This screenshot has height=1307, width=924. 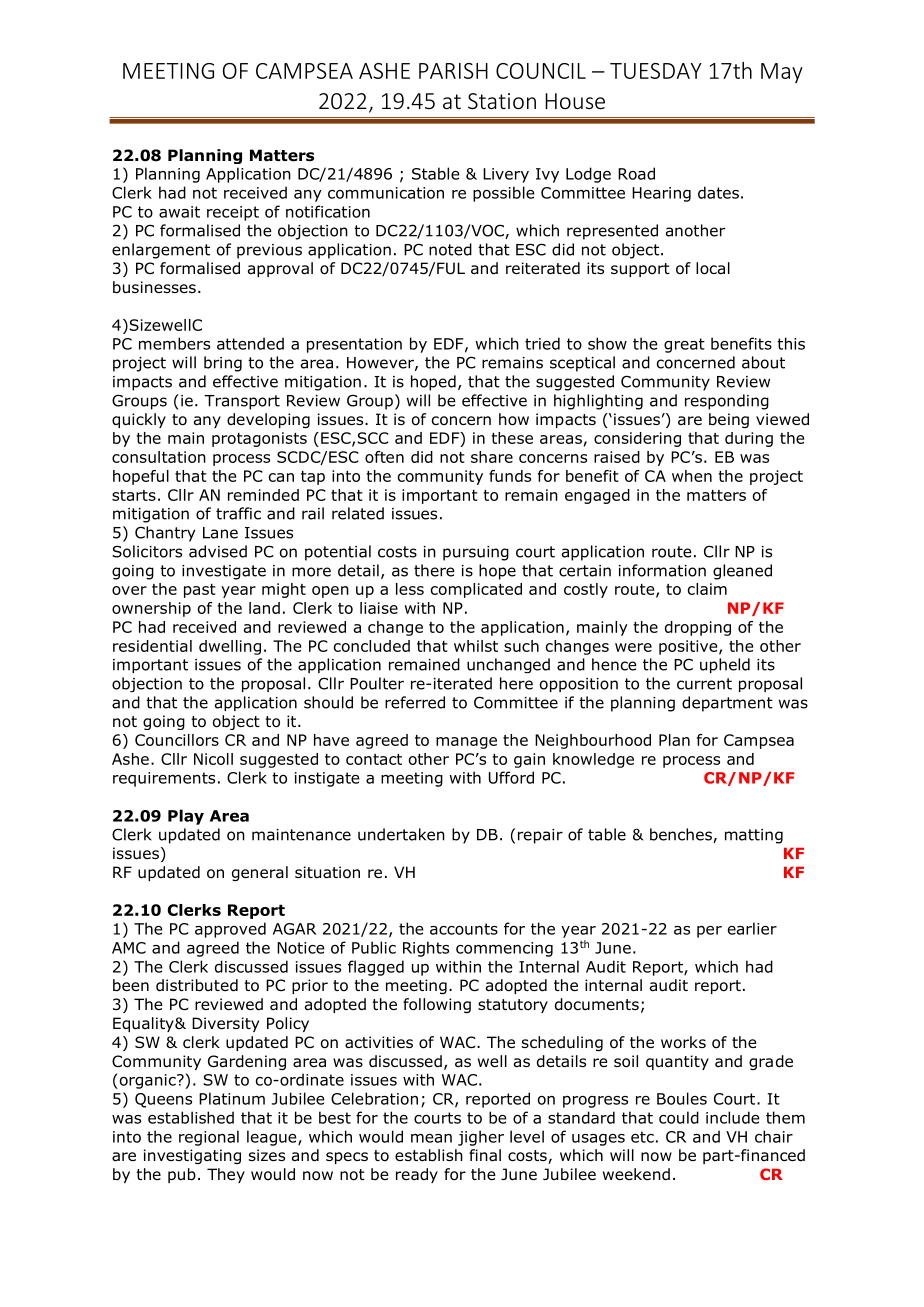 I want to click on benches, so click(x=682, y=835).
